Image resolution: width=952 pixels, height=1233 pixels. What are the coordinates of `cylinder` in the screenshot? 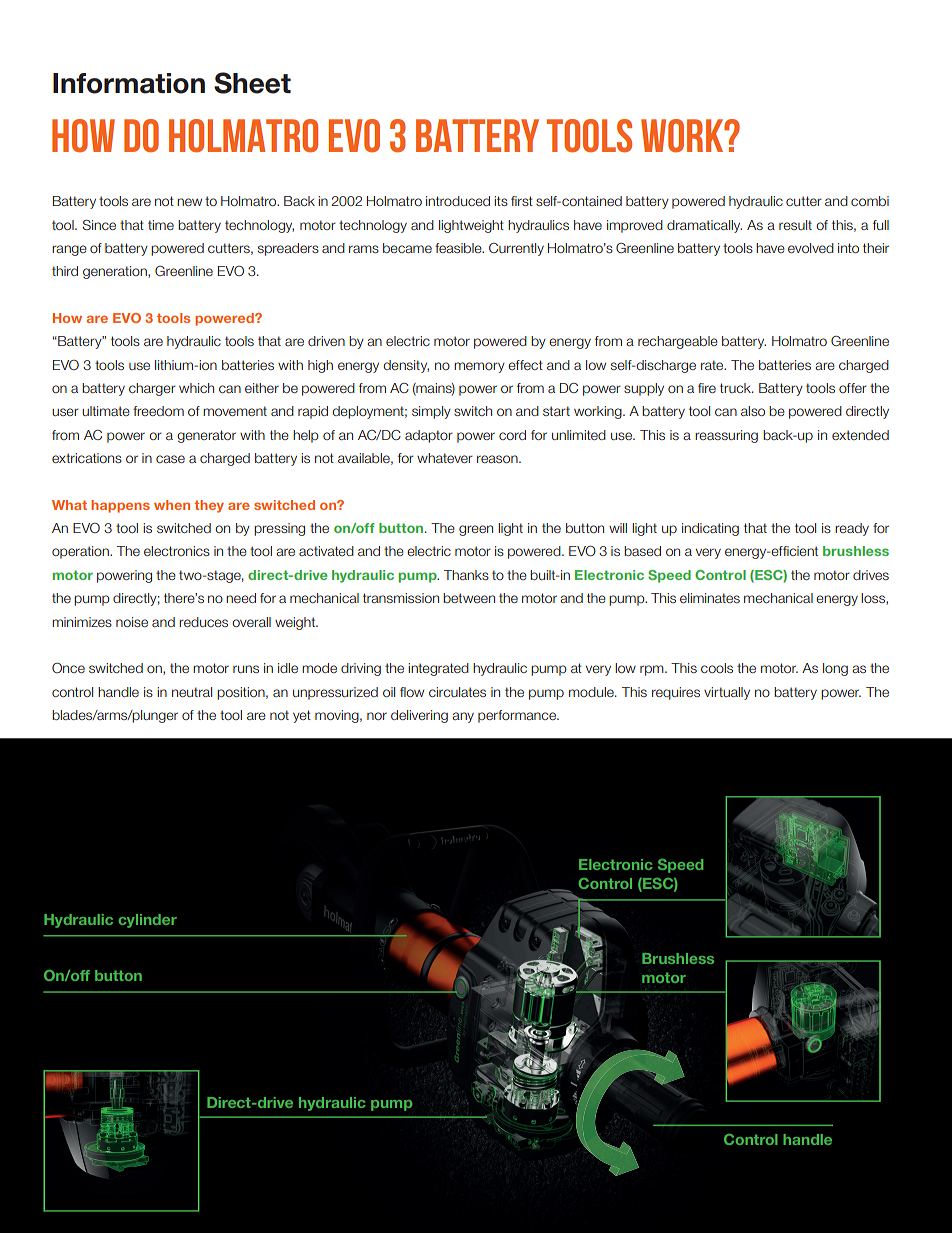 It's located at (148, 921).
